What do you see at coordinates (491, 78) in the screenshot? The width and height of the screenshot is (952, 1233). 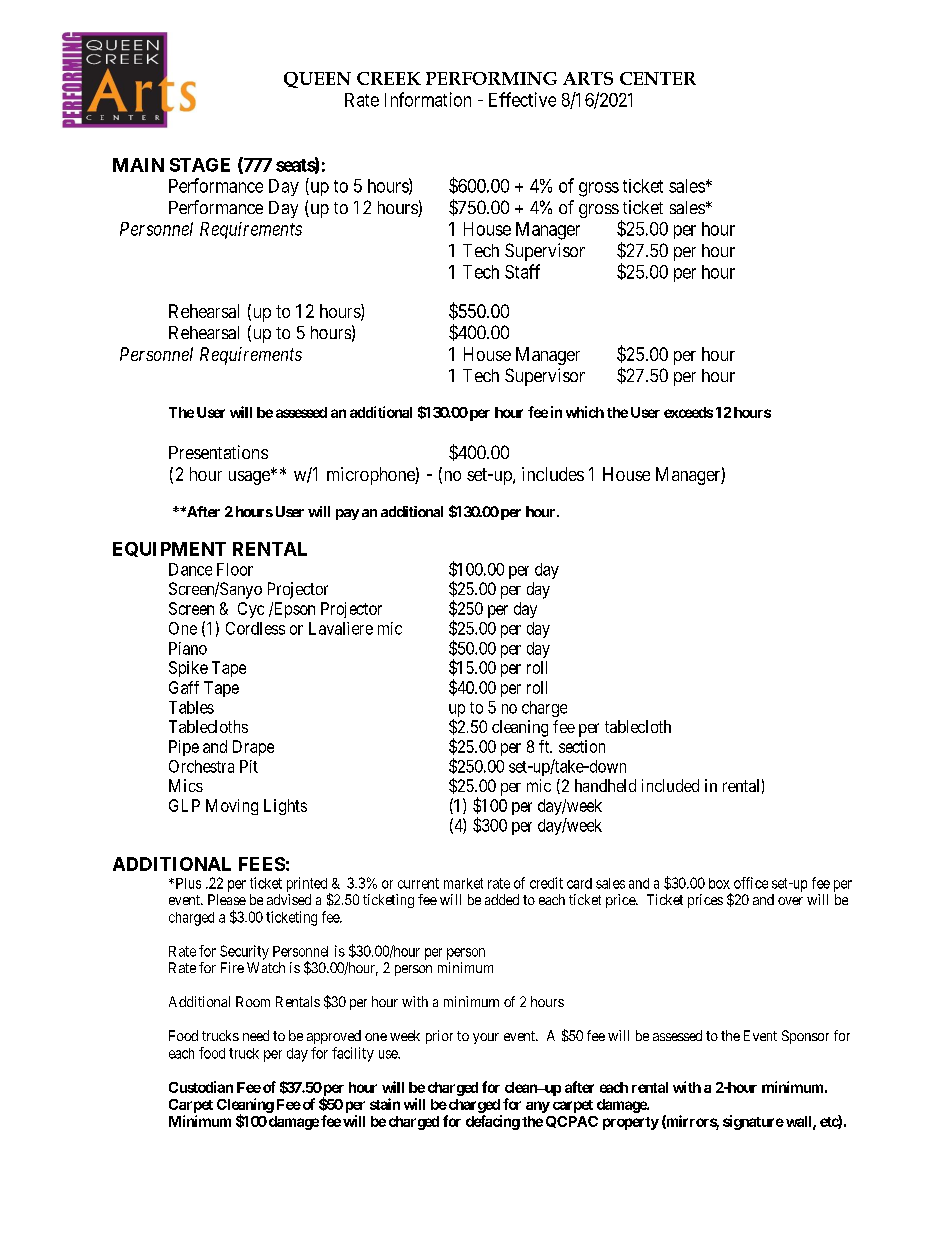 I see `PERFORMING` at bounding box center [491, 78].
